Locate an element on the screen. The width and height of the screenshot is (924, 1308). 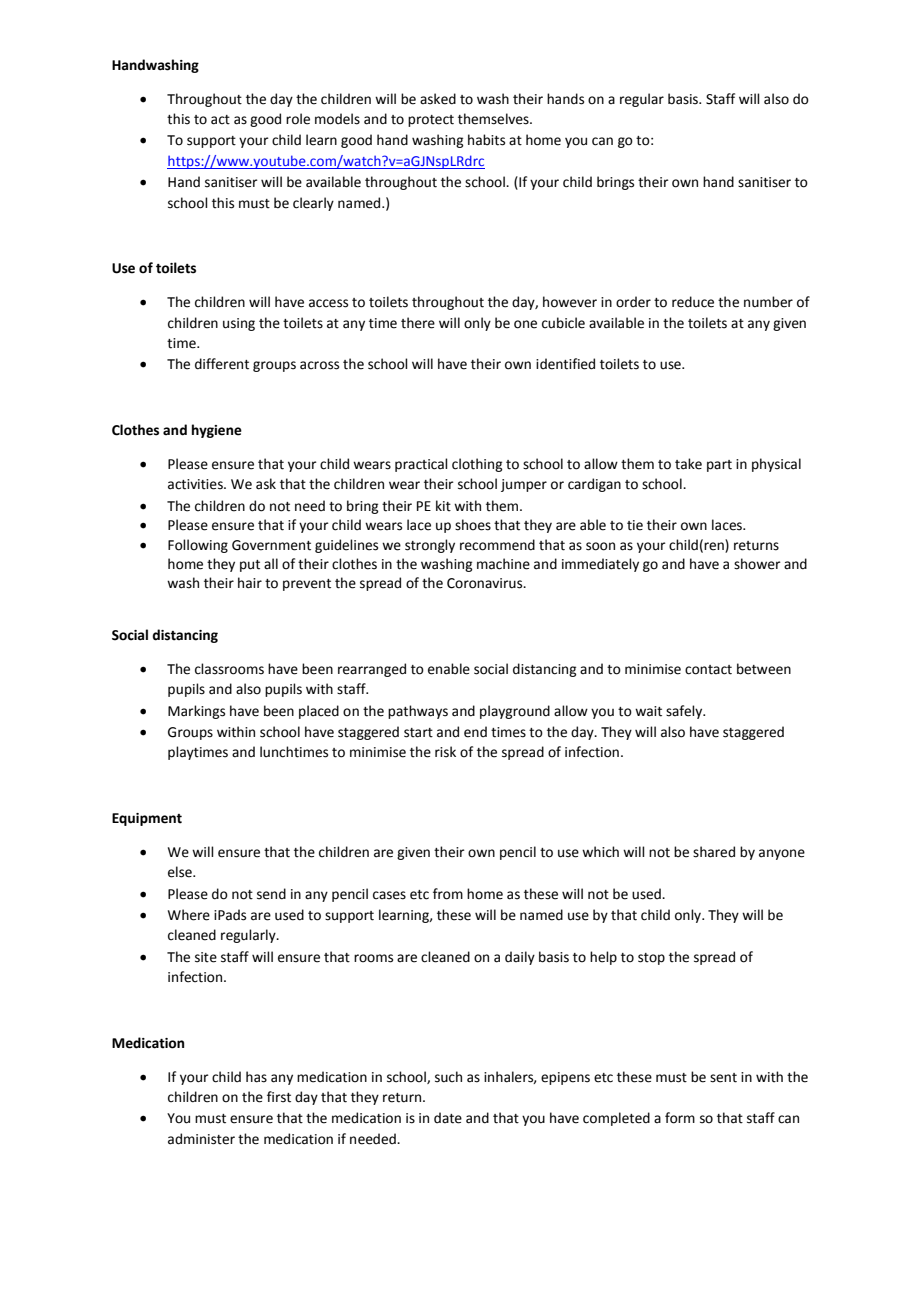
reduce is located at coordinates (693, 302).
